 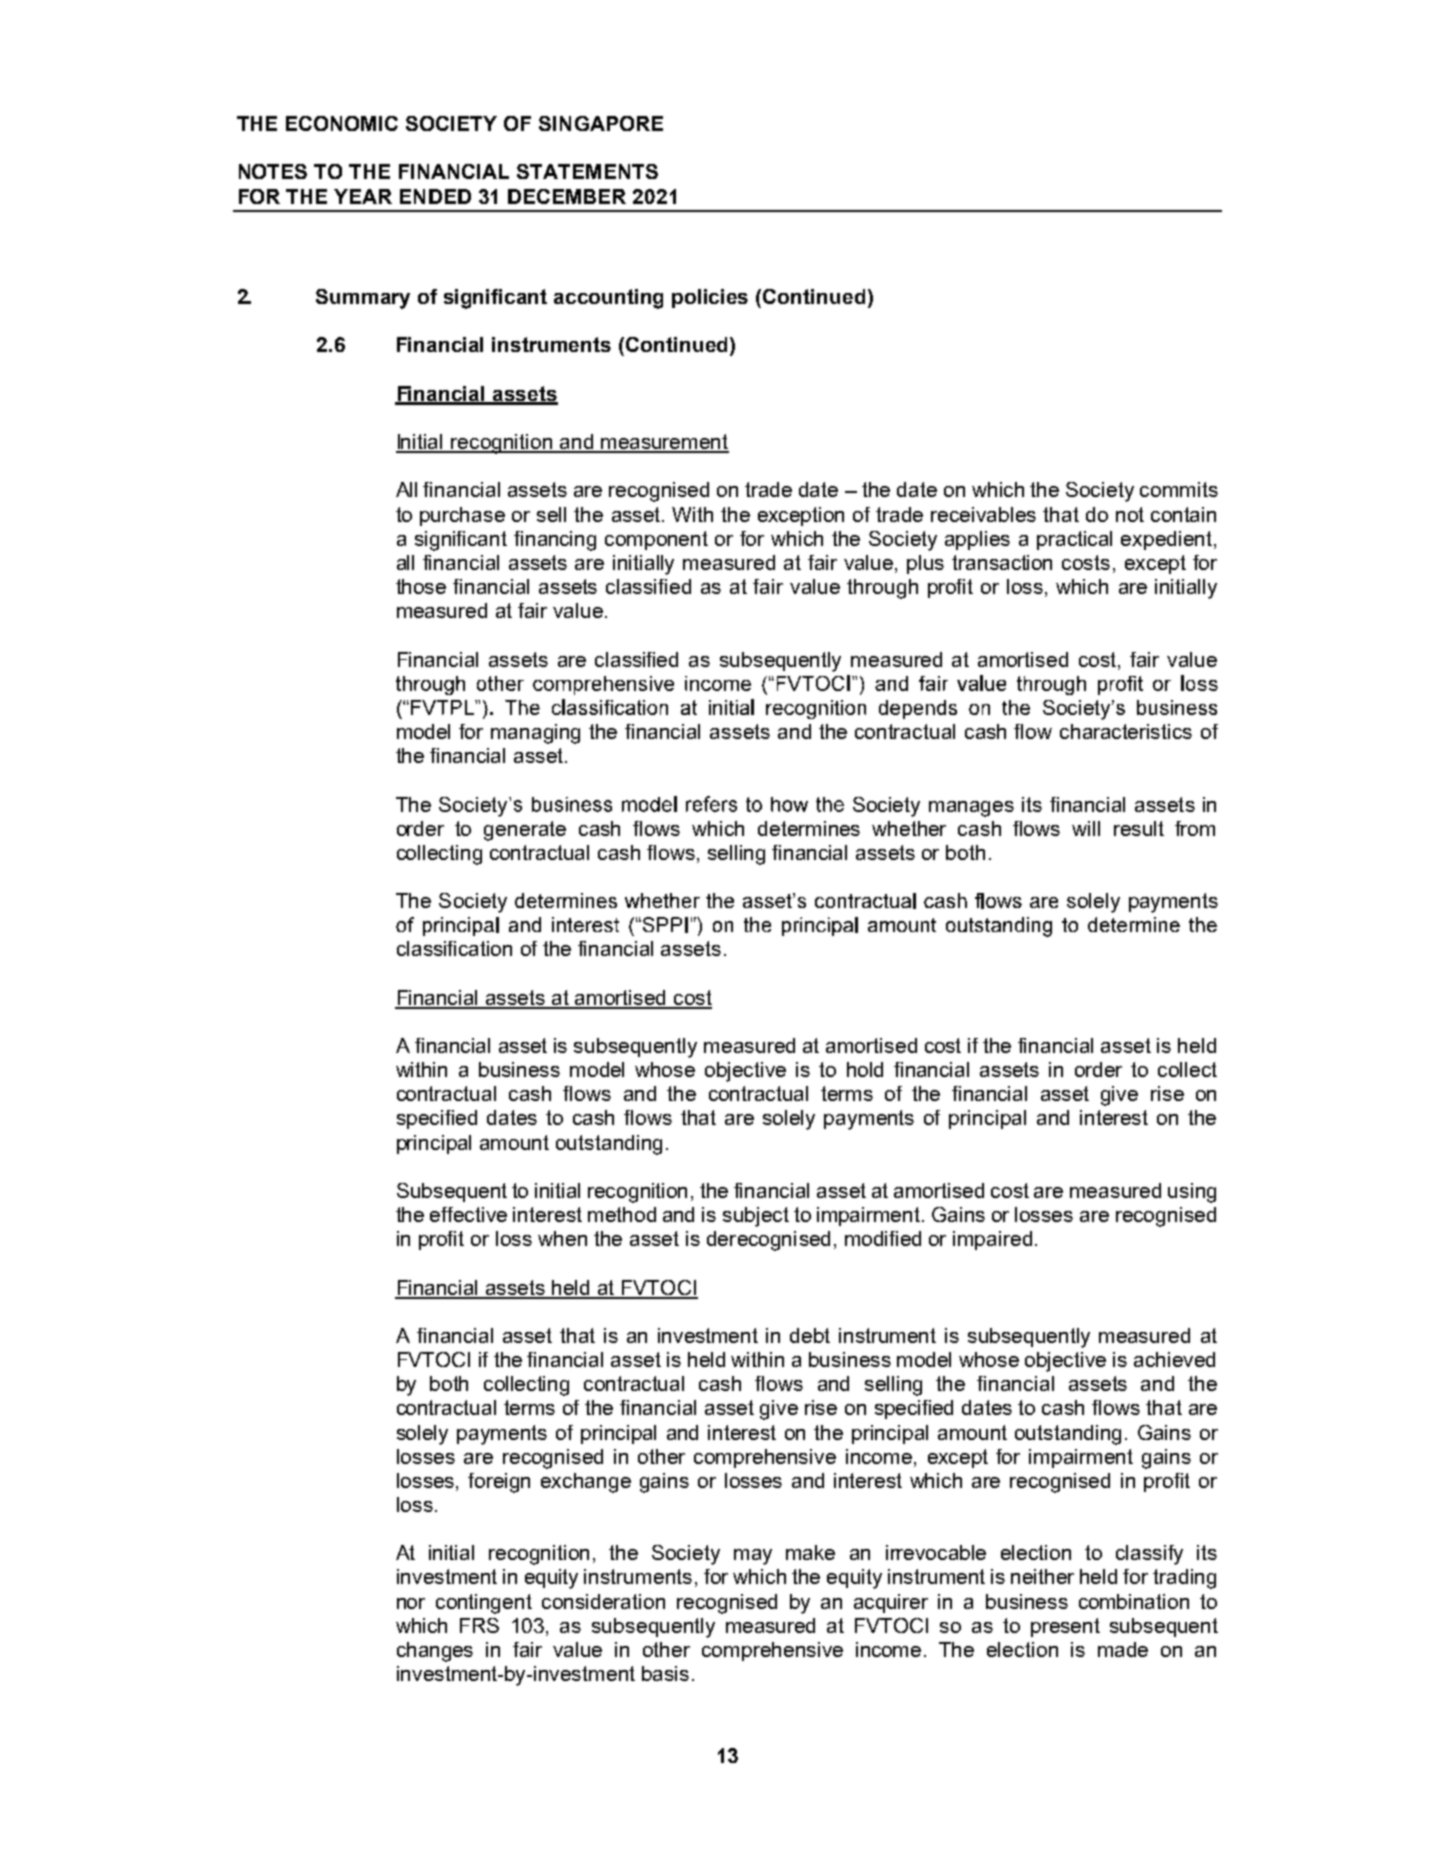 What do you see at coordinates (454, 948) in the document?
I see `classification` at bounding box center [454, 948].
